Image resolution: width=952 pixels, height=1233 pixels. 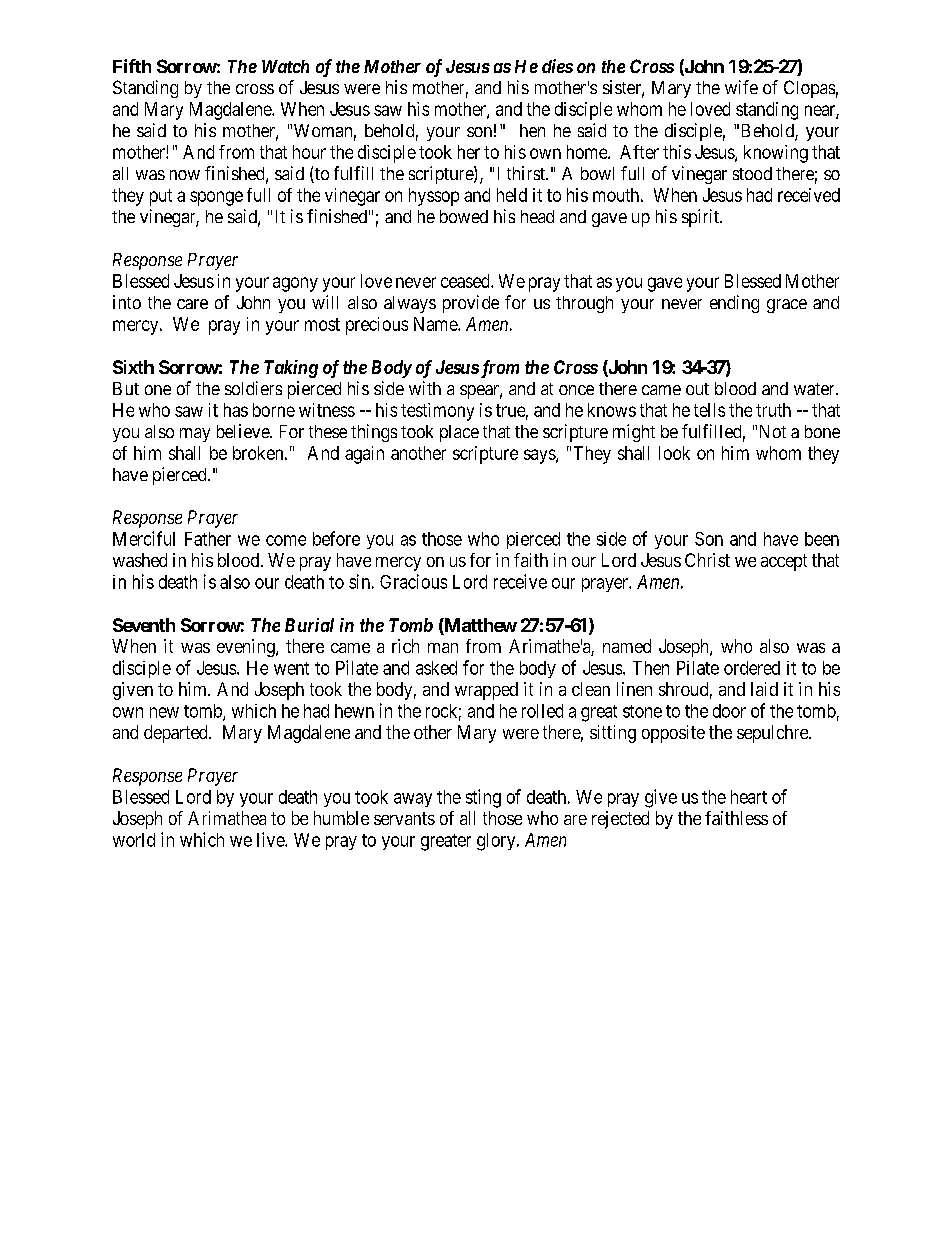 What do you see at coordinates (527, 173) in the screenshot?
I see `thirst` at bounding box center [527, 173].
